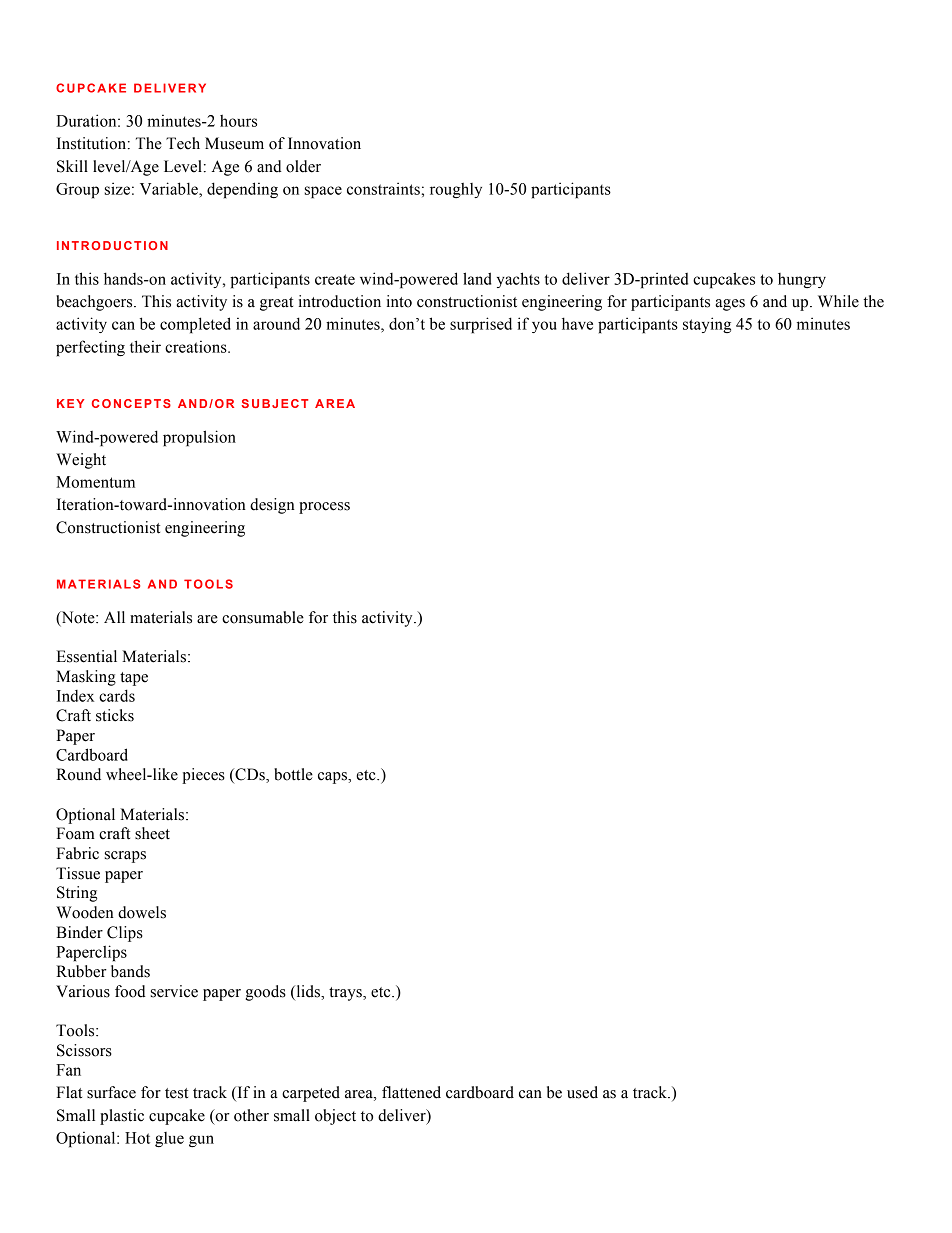 This screenshot has height=1233, width=952. I want to click on used, so click(582, 1092).
